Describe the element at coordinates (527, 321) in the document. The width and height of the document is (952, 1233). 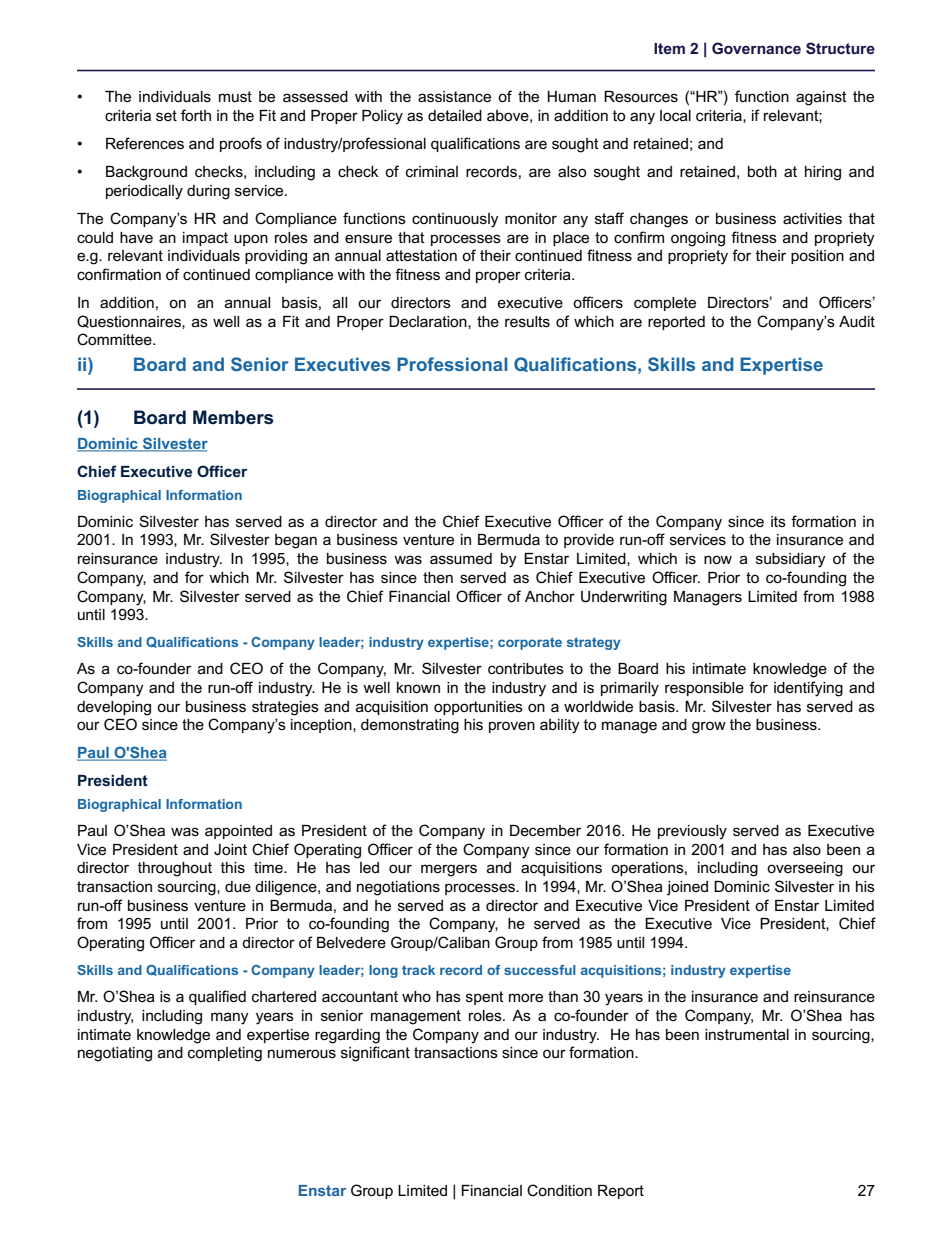
I see `results` at that location.
